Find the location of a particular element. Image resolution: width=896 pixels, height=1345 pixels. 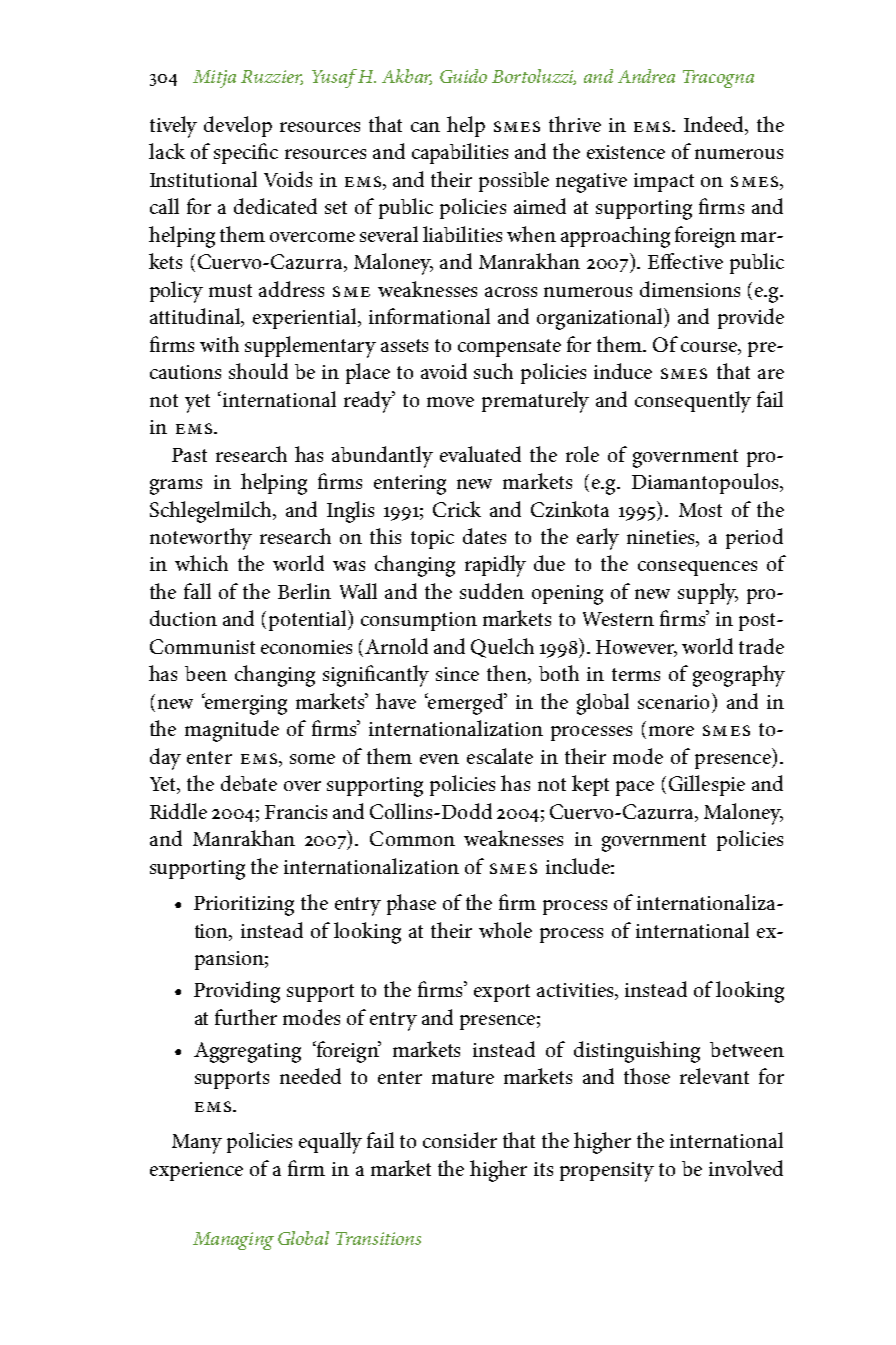

even is located at coordinates (439, 759).
